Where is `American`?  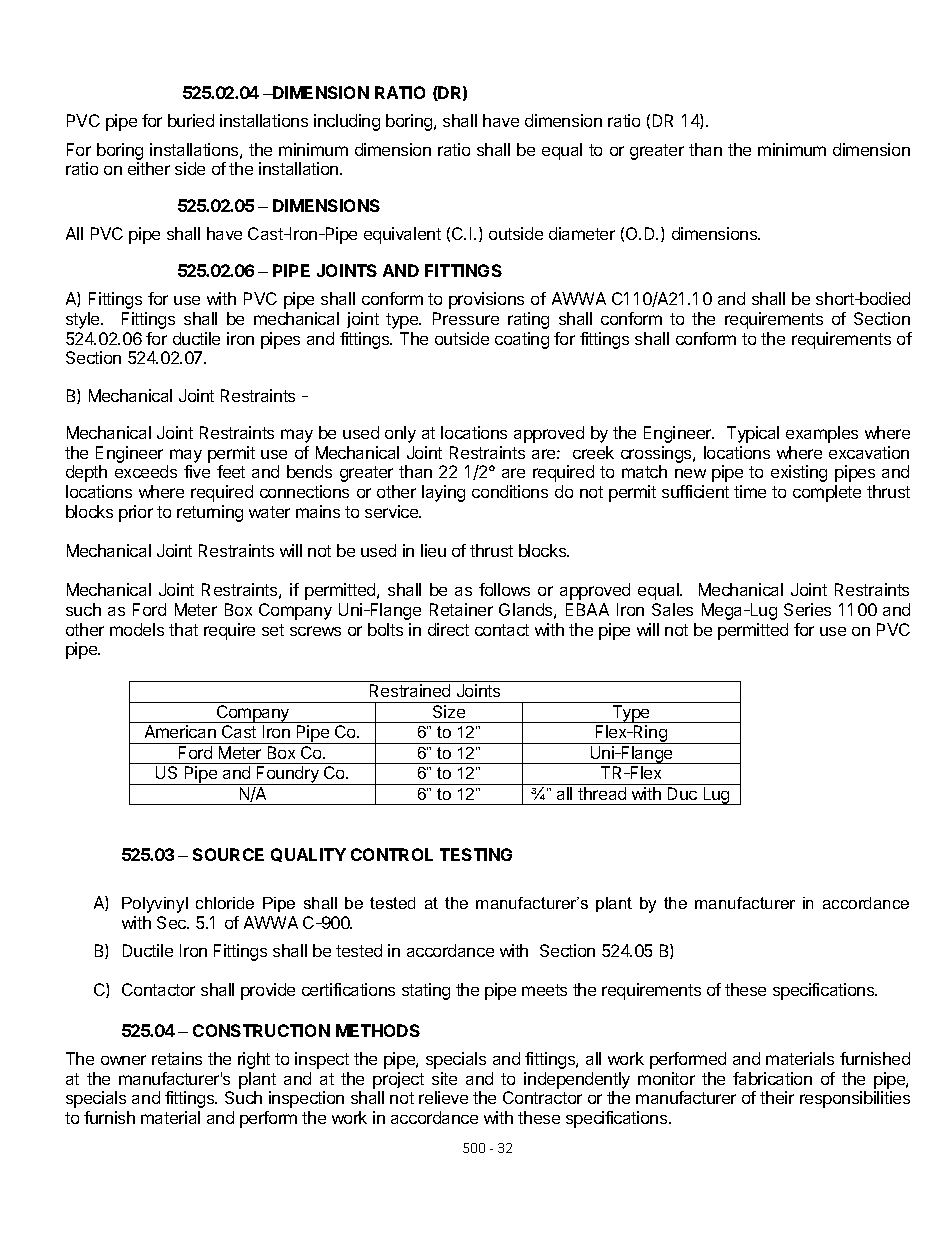 American is located at coordinates (180, 731).
